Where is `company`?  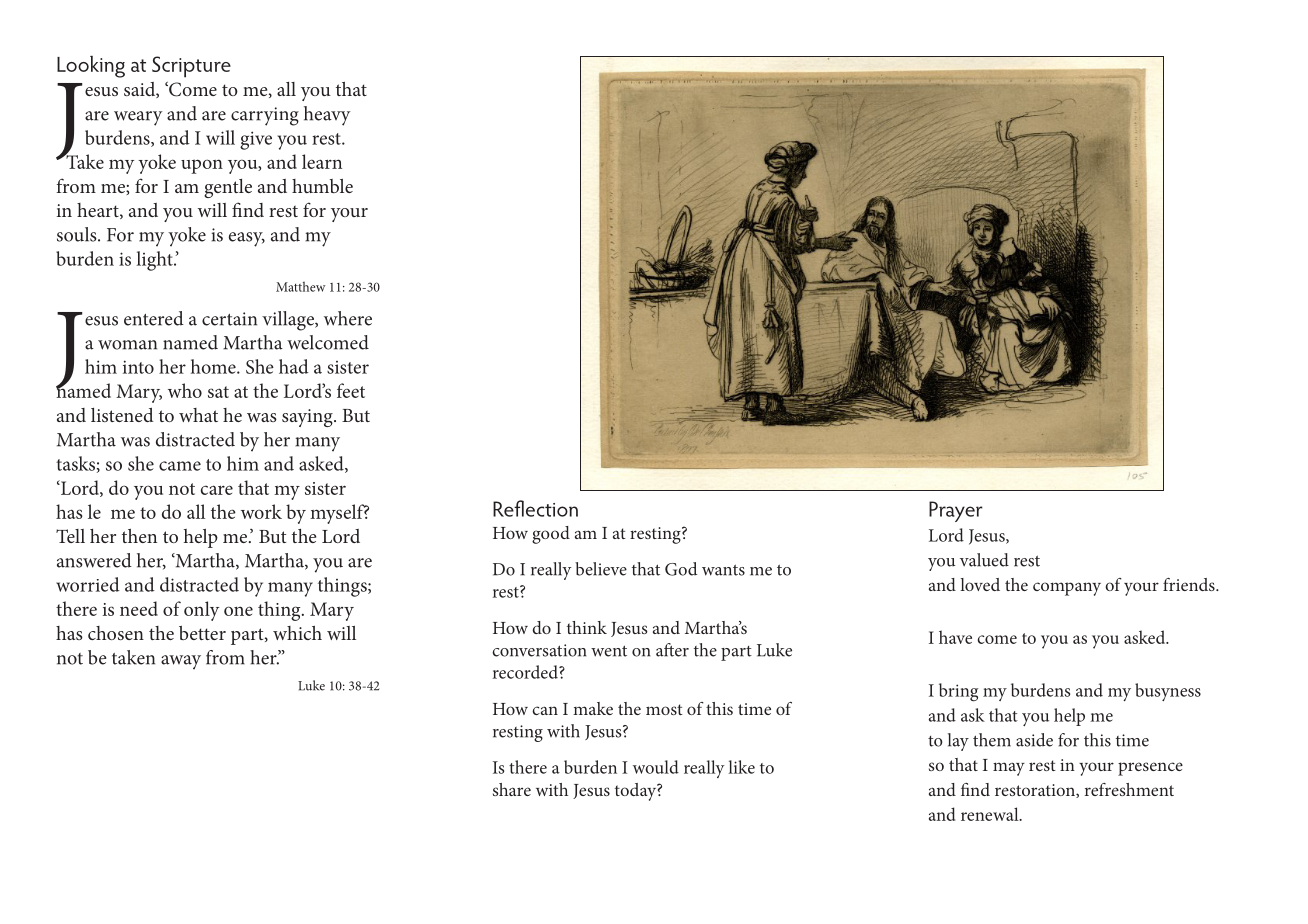 company is located at coordinates (1067, 589).
